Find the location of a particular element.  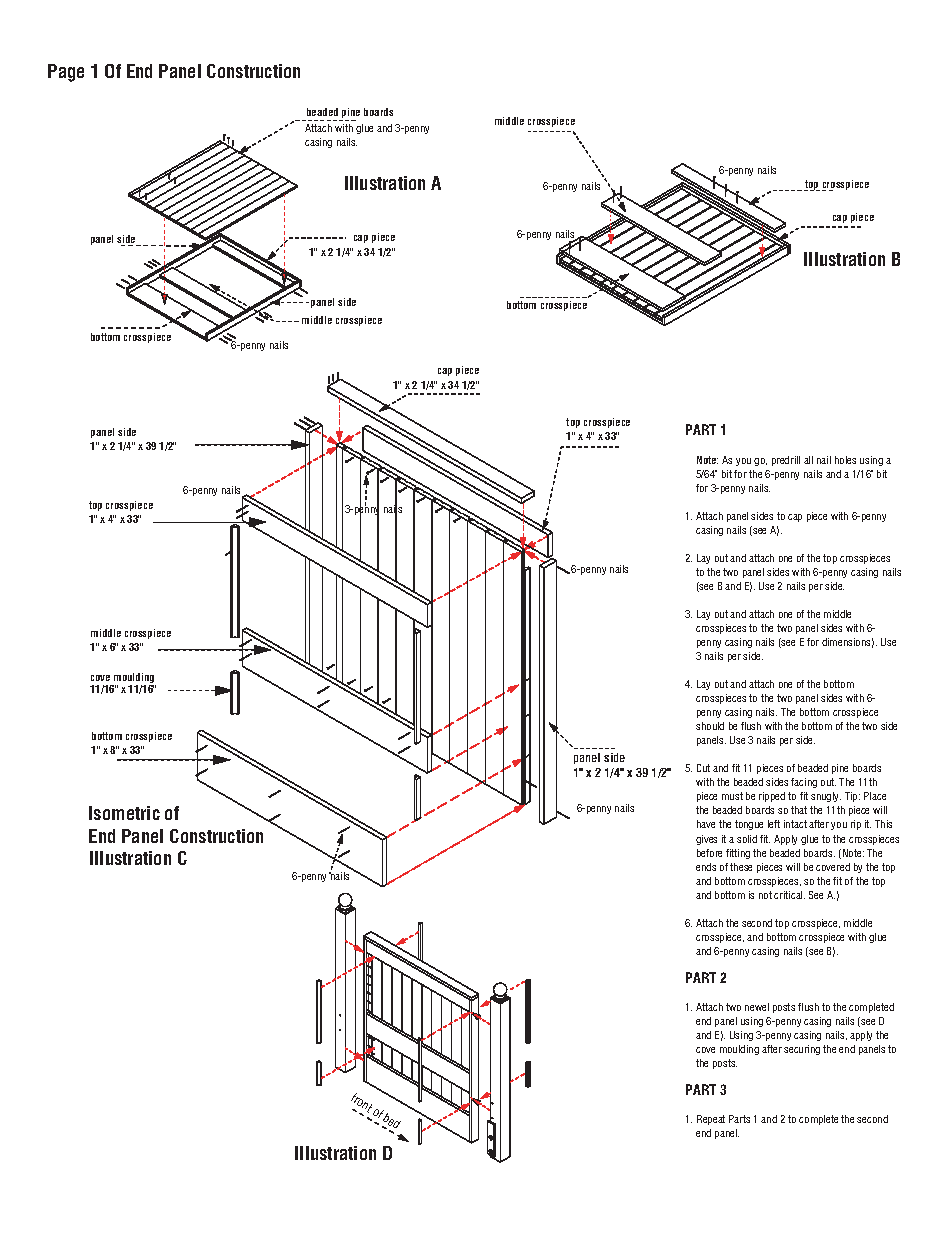

holes is located at coordinates (845, 460).
